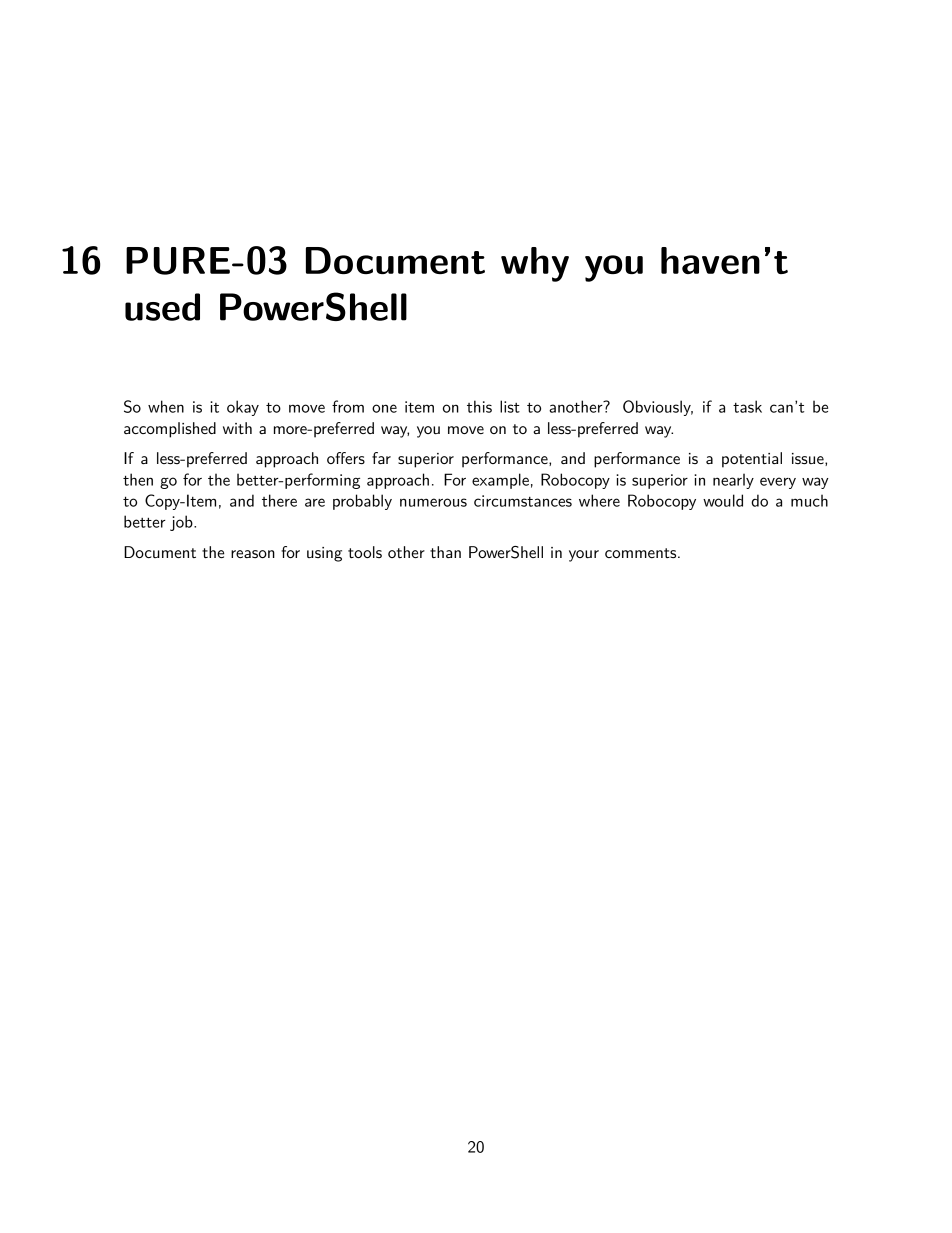 The height and width of the screenshot is (1233, 952). Describe the element at coordinates (243, 408) in the screenshot. I see `okay` at that location.
